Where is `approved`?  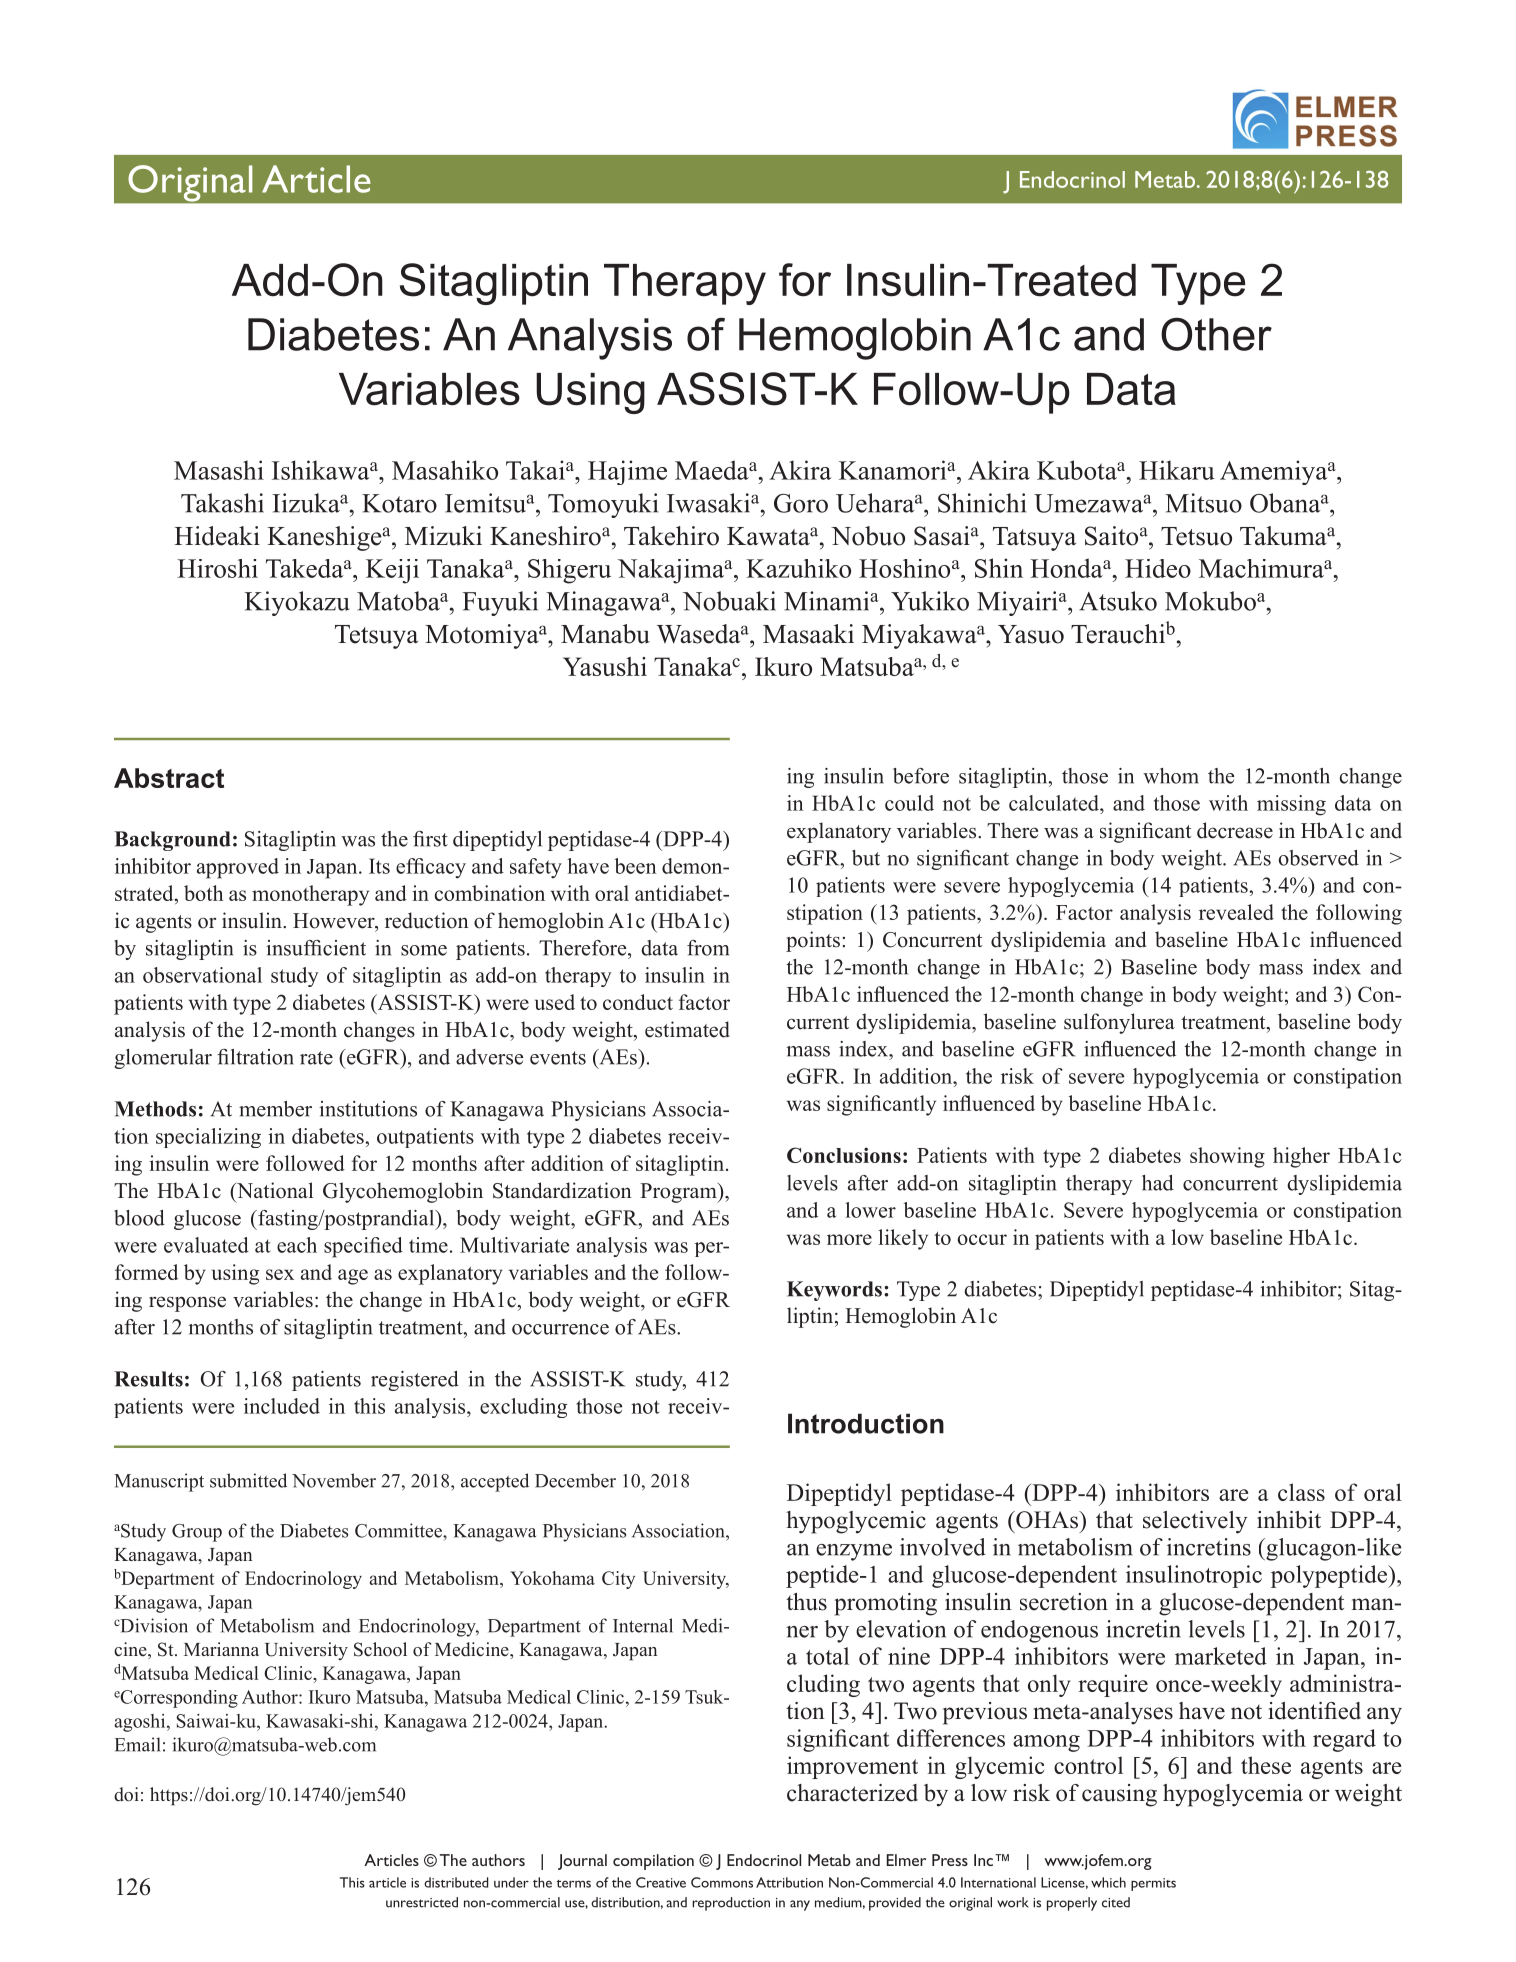 approved is located at coordinates (238, 868).
